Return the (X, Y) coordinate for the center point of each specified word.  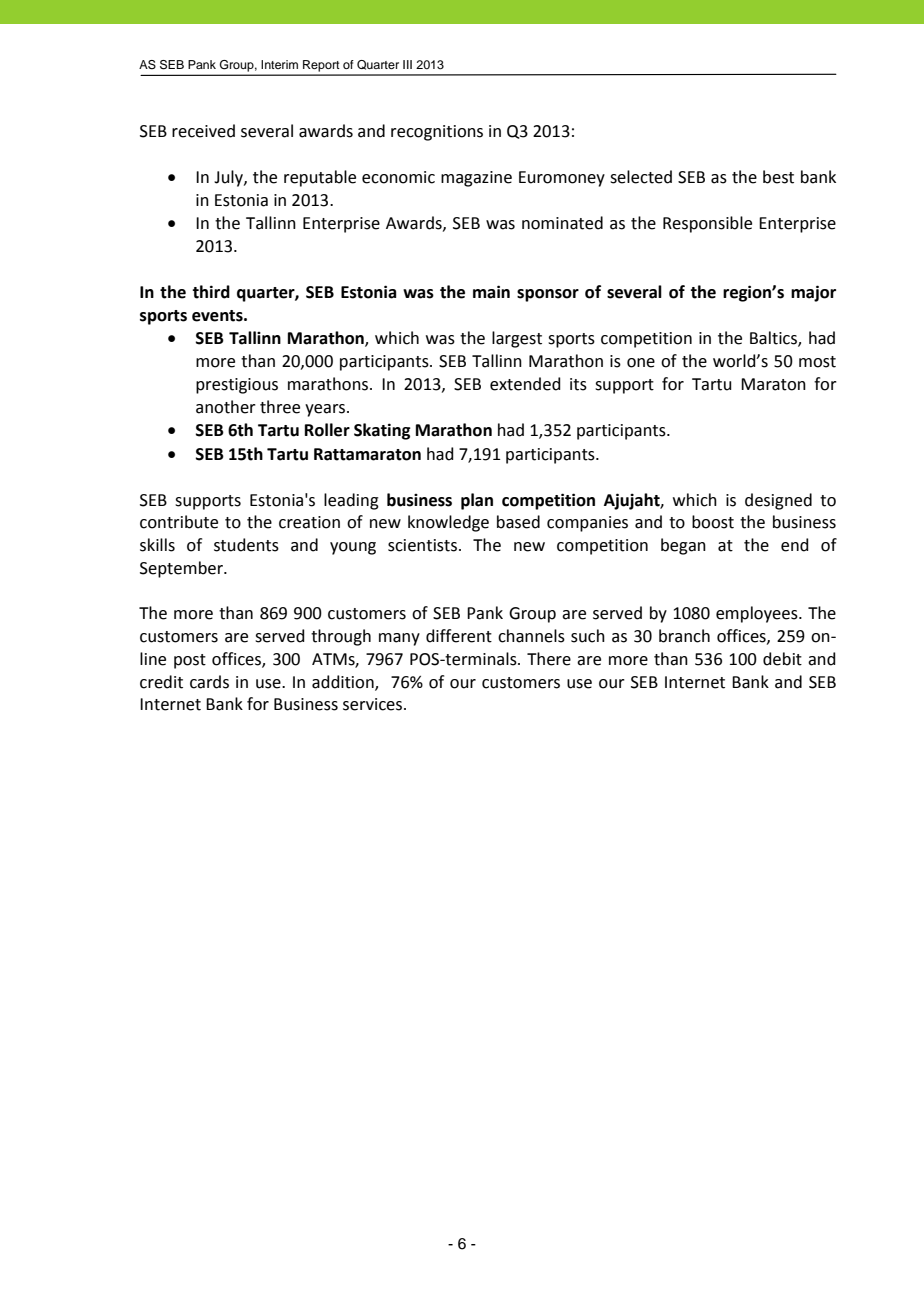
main (491, 292)
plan (477, 501)
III (407, 64)
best (778, 177)
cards (209, 682)
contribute (179, 522)
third (211, 292)
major (813, 293)
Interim (279, 64)
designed (778, 501)
